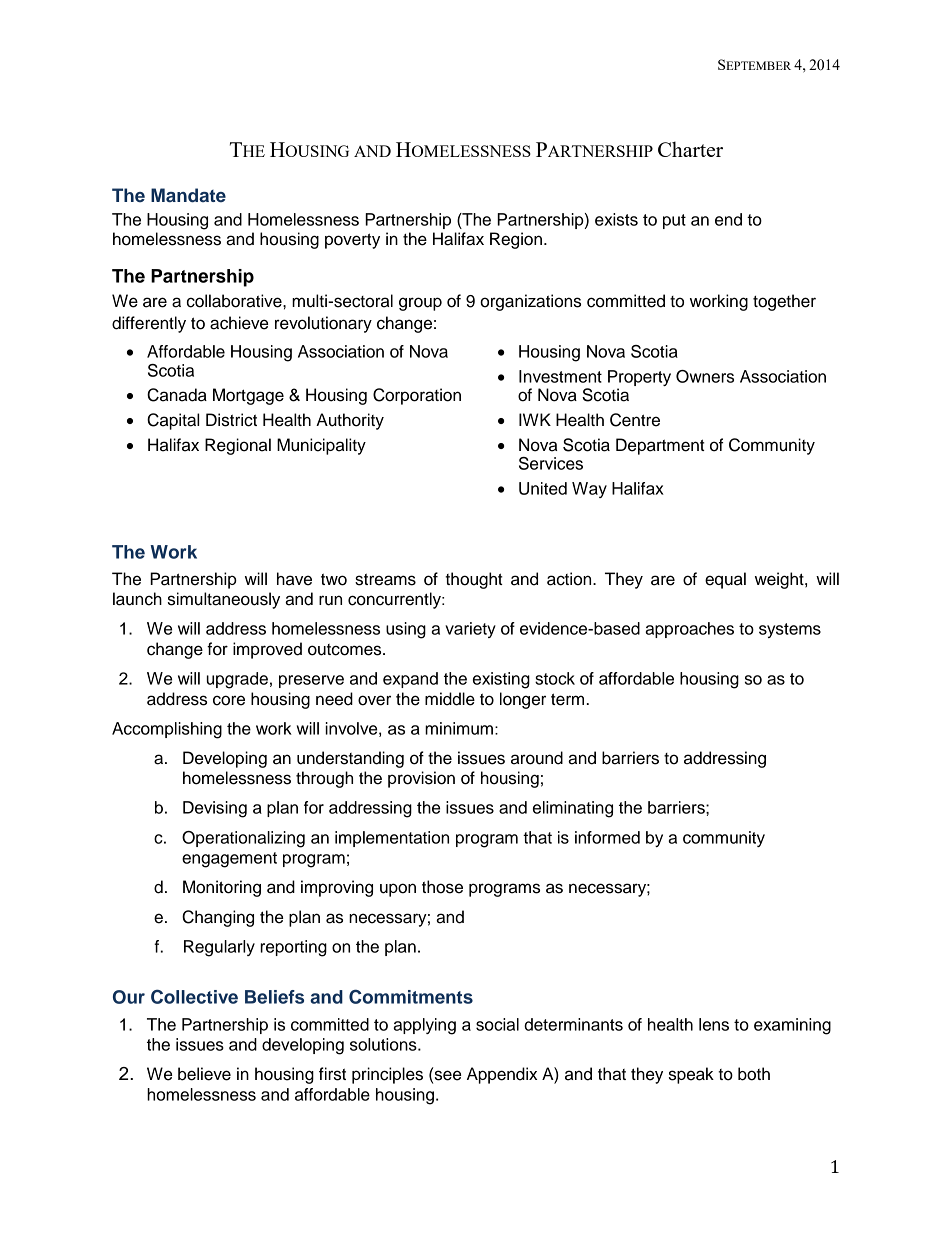  I want to click on applying, so click(424, 1026).
